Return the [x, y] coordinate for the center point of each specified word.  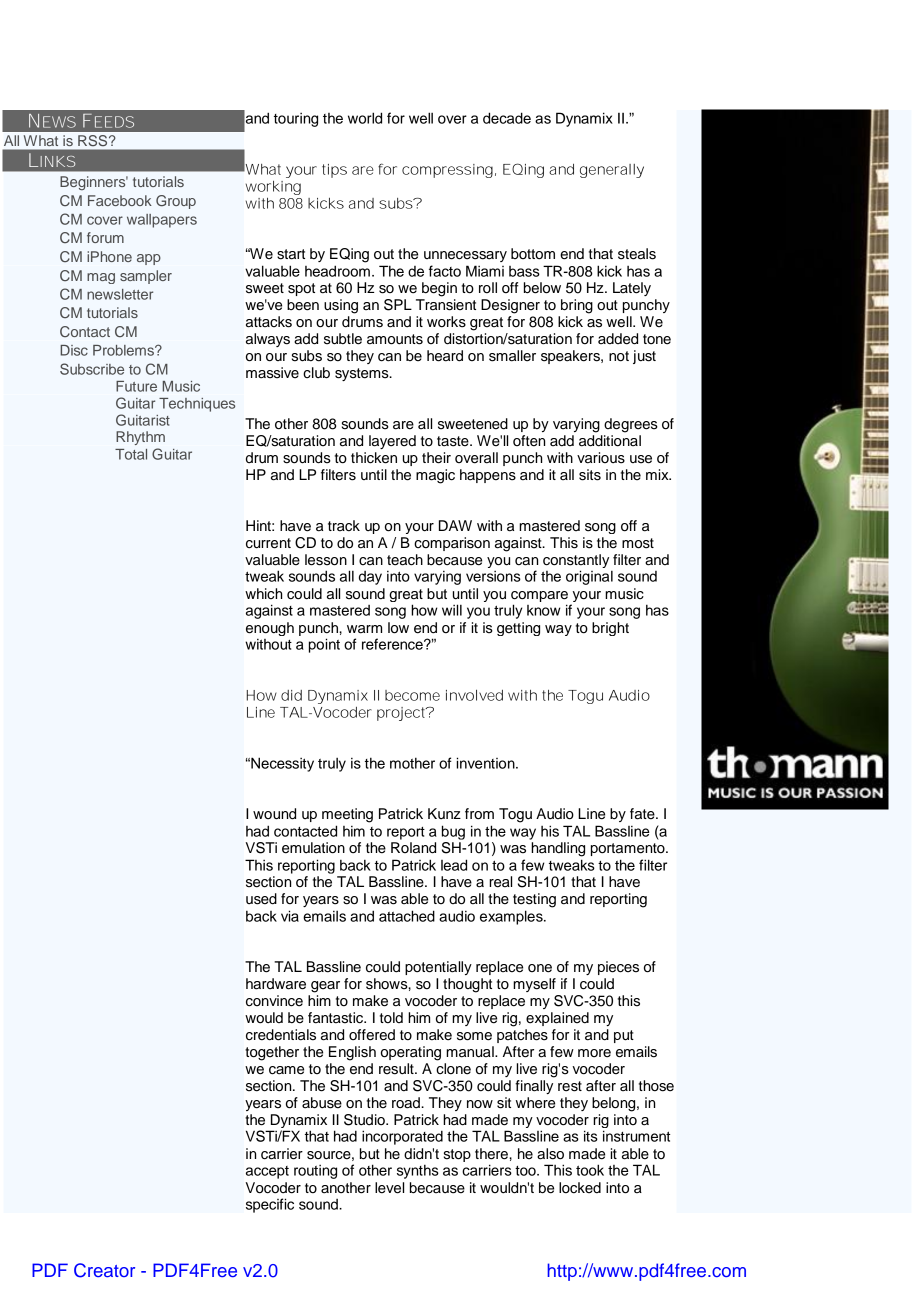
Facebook [120, 200]
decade [507, 118]
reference [393, 644]
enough [270, 629]
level [389, 1188]
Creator [104, 1270]
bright [610, 629]
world [365, 118]
